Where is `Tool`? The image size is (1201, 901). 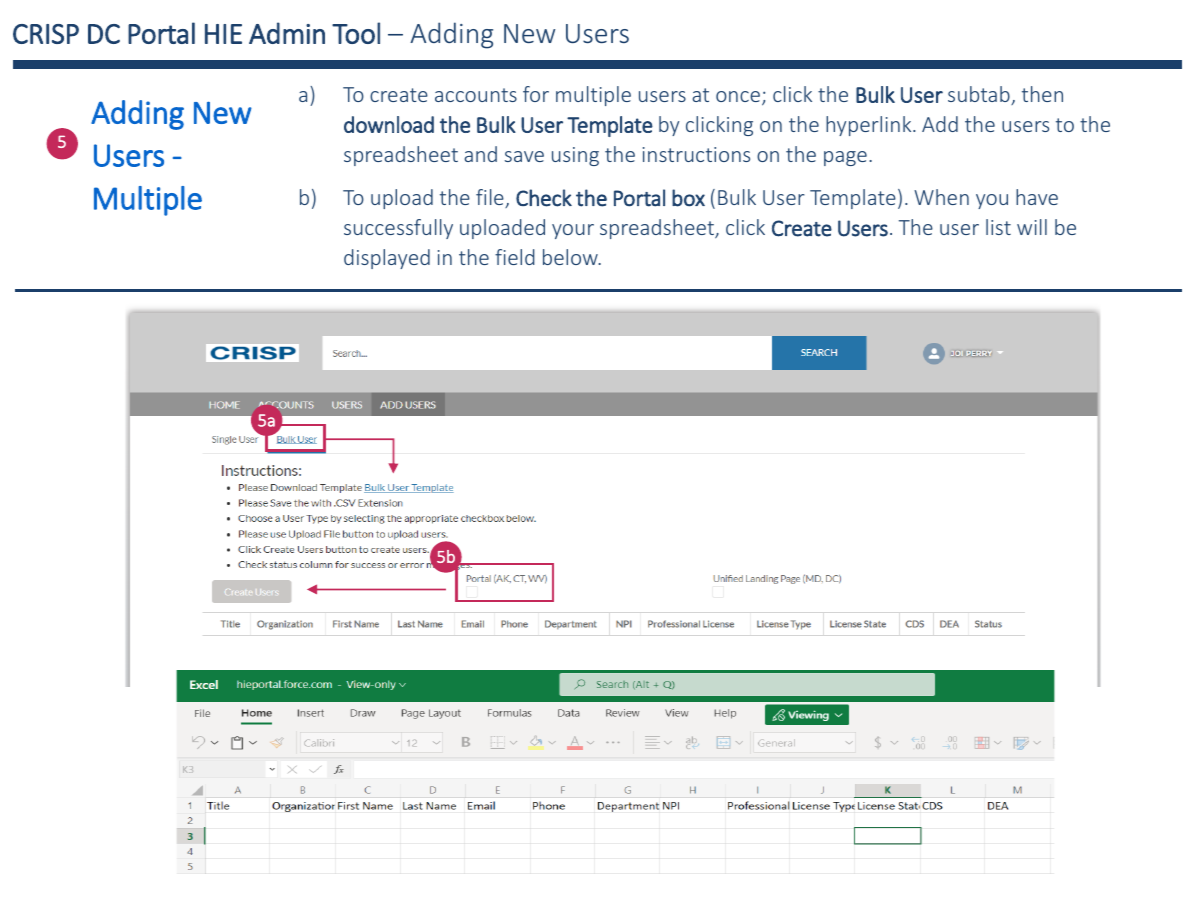
Tool is located at coordinates (356, 33).
